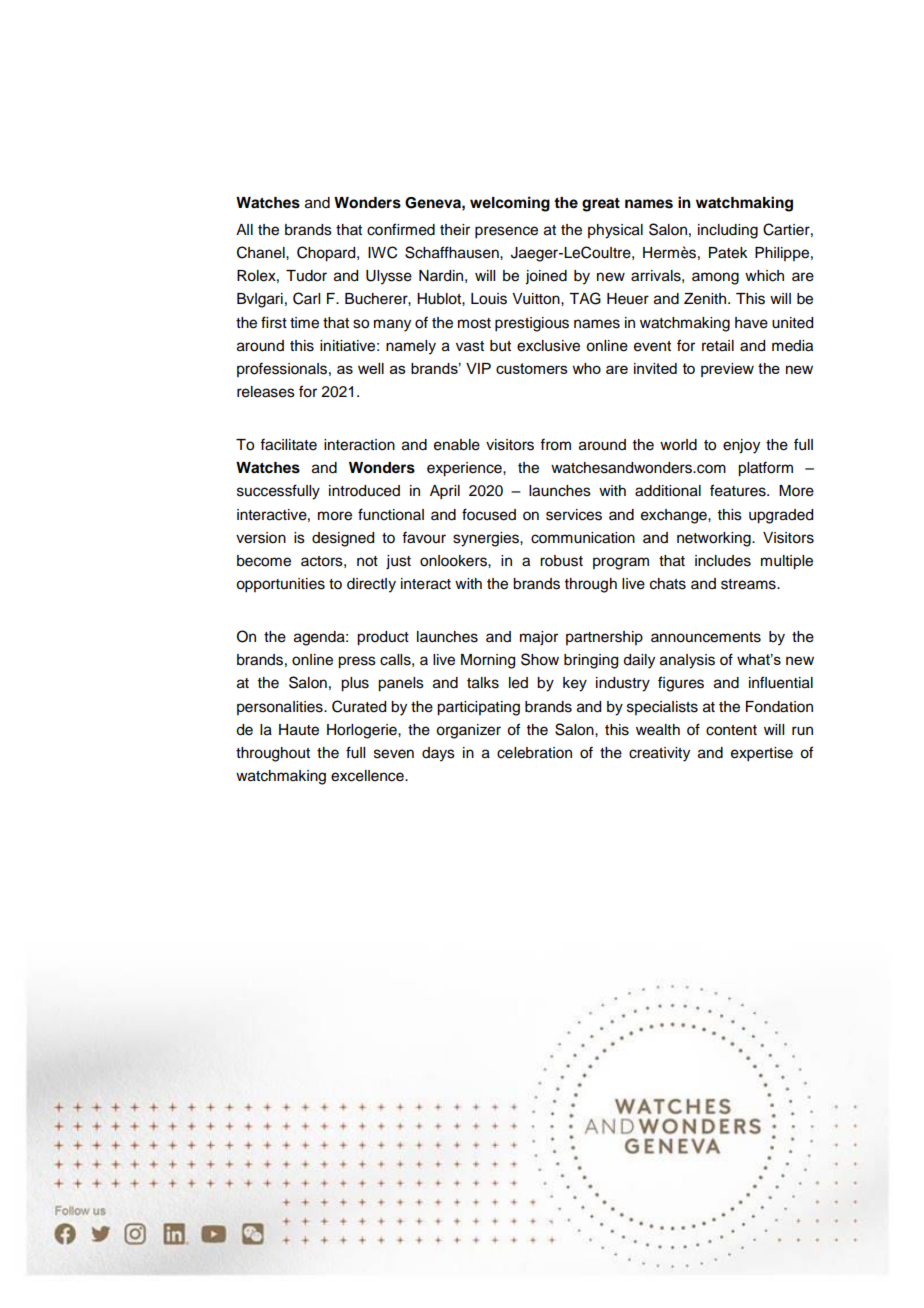 The width and height of the document is (924, 1308). Describe the element at coordinates (506, 232) in the document. I see `presence` at that location.
